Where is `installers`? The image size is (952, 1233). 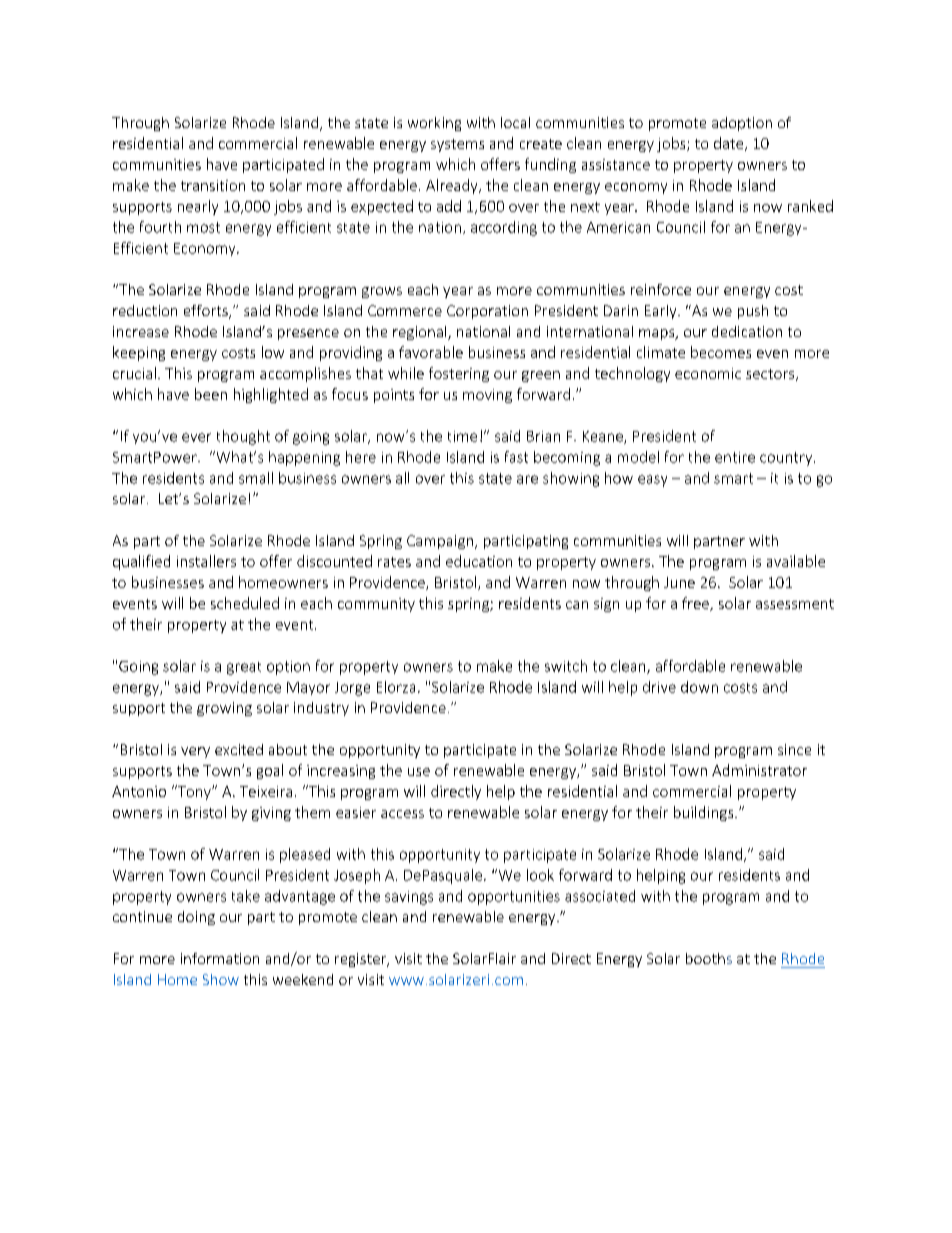 installers is located at coordinates (206, 561).
